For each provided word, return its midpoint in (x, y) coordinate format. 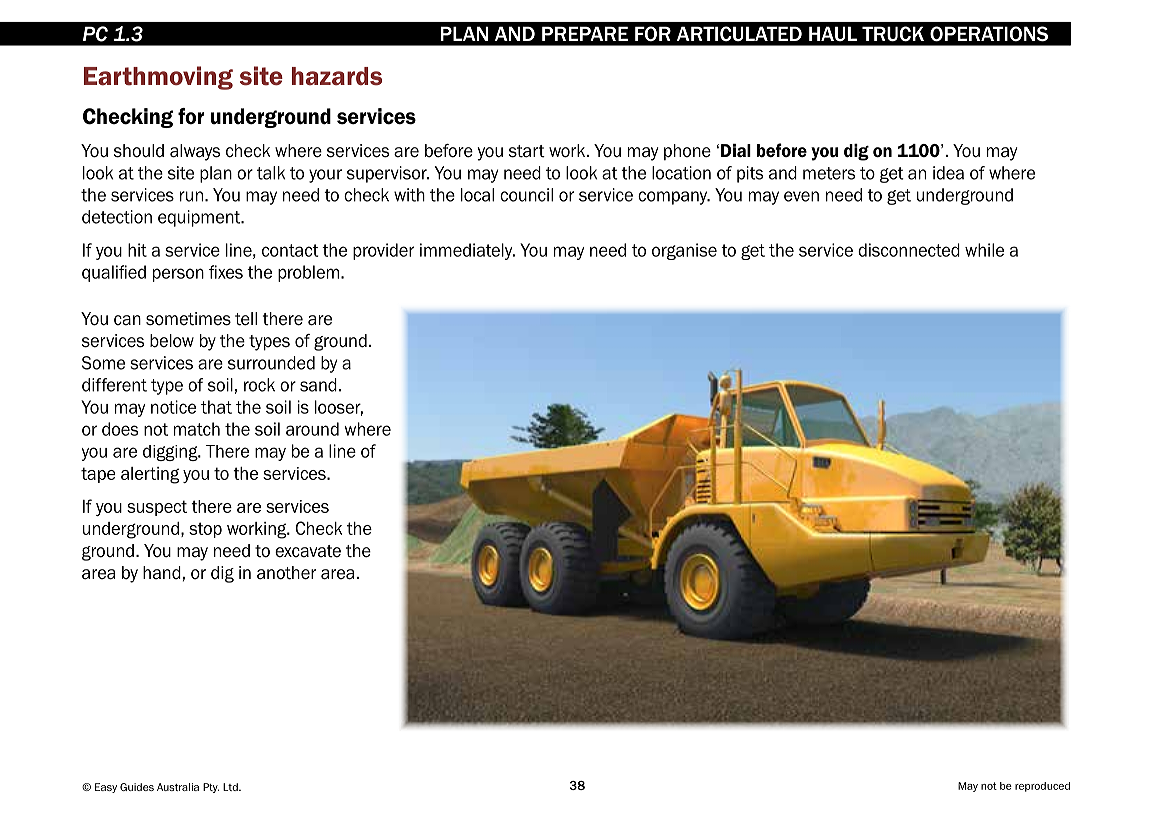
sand (318, 385)
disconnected (909, 250)
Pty (211, 788)
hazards (337, 76)
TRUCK (893, 34)
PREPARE (585, 33)
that (216, 407)
